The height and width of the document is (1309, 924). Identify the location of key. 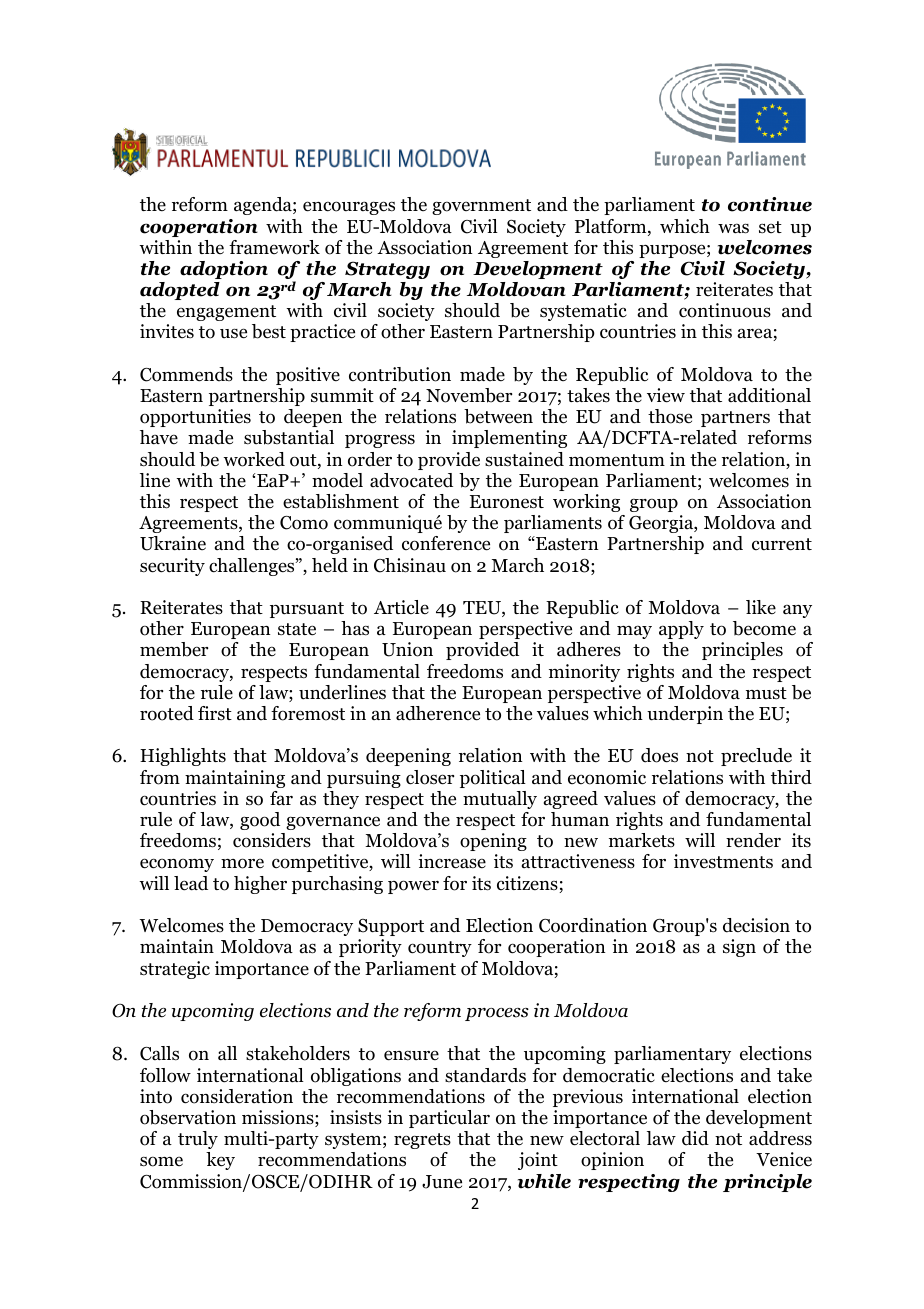
(220, 1161).
